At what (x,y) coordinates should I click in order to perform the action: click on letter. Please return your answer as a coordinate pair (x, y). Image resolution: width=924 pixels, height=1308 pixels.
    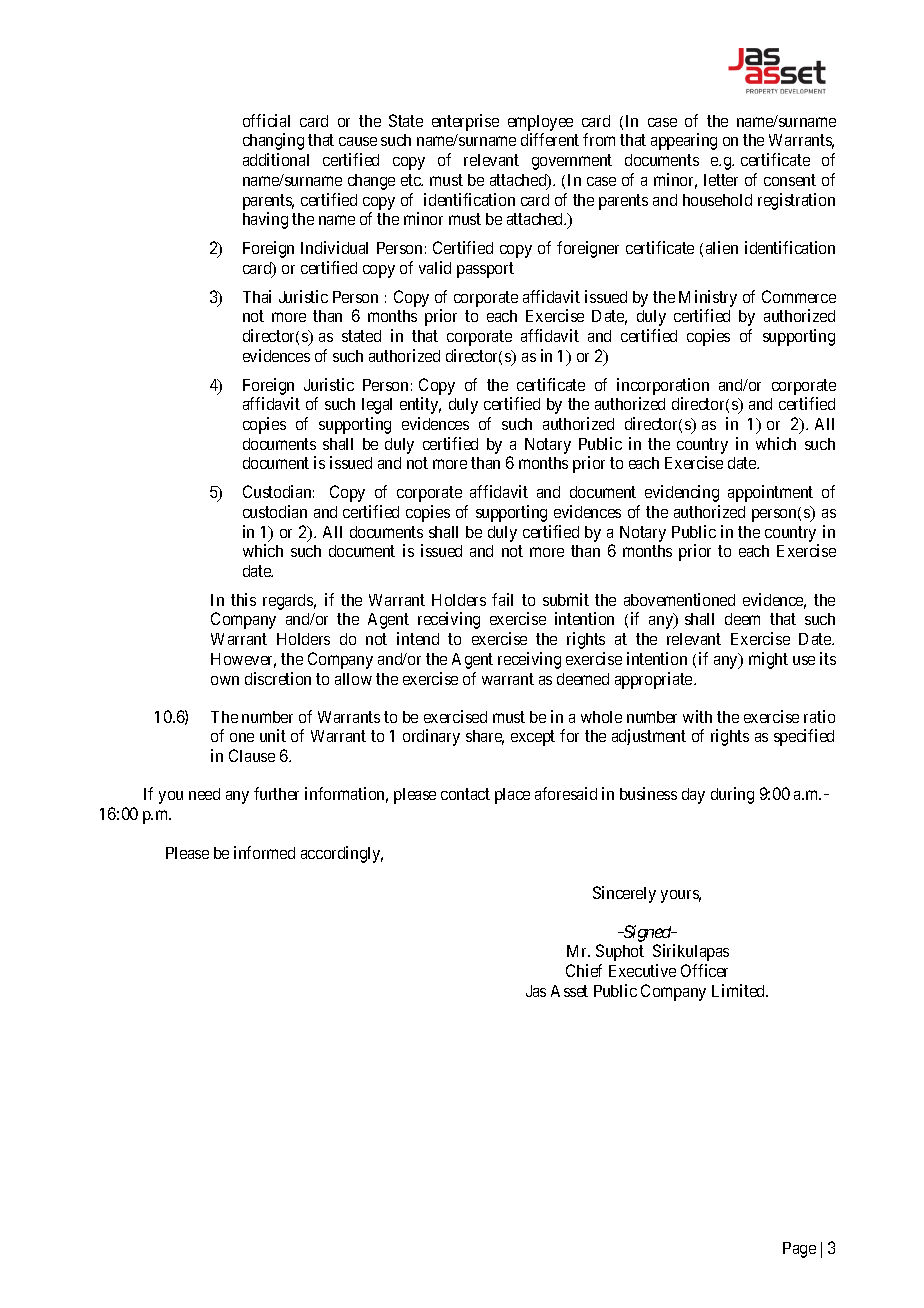
    Looking at the image, I should click on (721, 180).
